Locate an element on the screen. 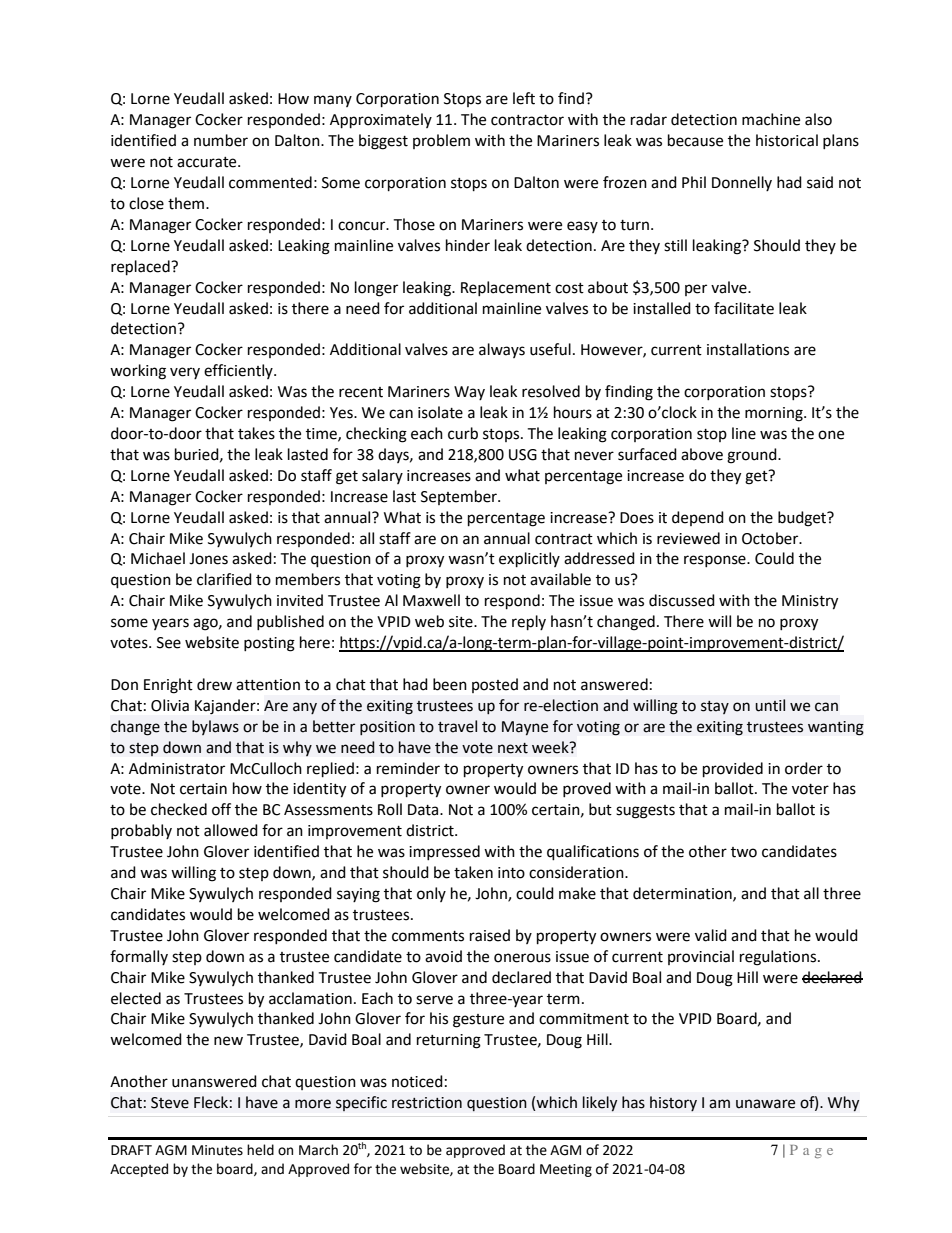 The width and height of the screenshot is (952, 1233). restriction is located at coordinates (427, 1103).
